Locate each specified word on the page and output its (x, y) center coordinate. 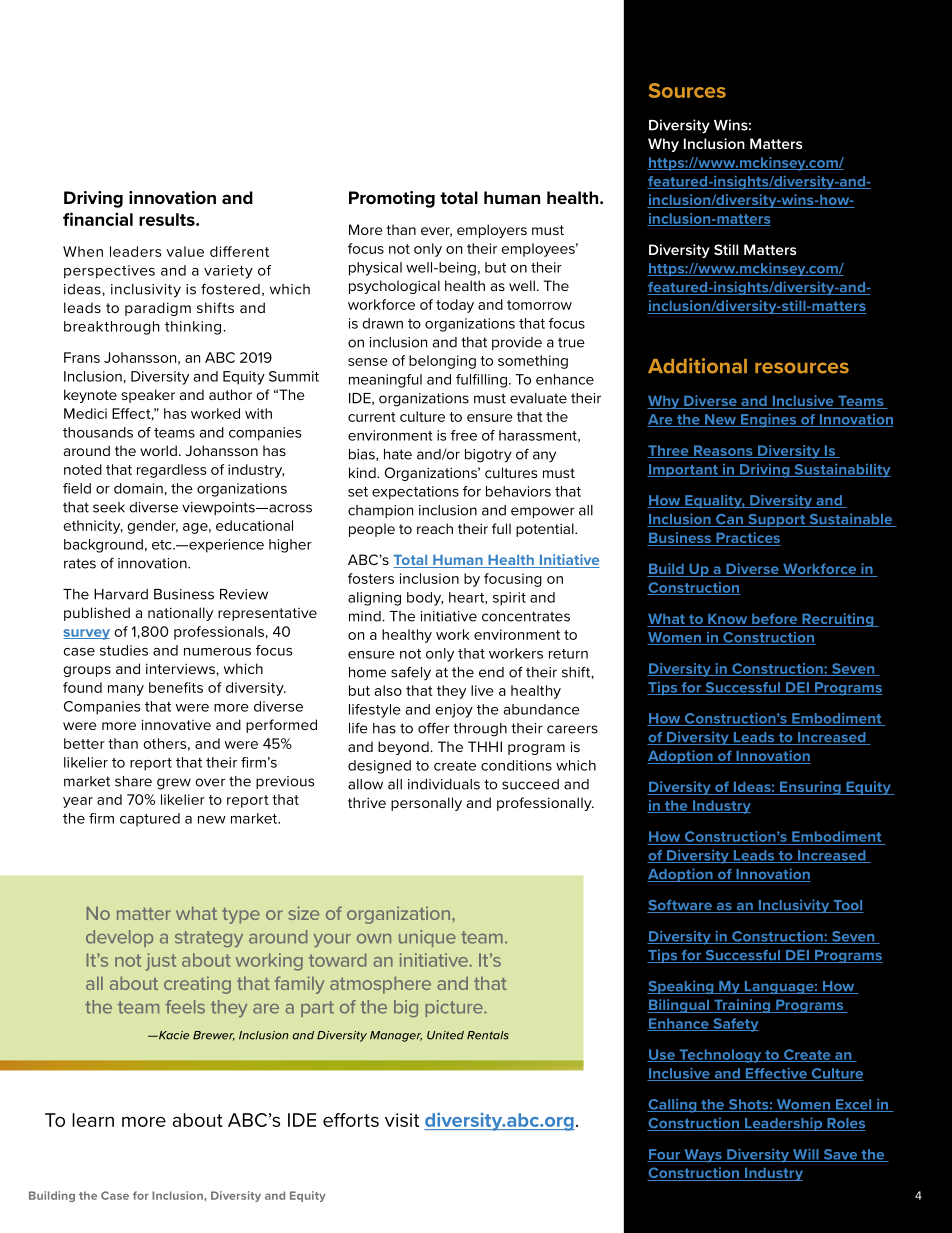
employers (492, 231)
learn (93, 1120)
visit (402, 1120)
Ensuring (810, 788)
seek (109, 507)
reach (435, 528)
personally (426, 804)
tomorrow (539, 305)
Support (777, 520)
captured (150, 820)
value (185, 251)
